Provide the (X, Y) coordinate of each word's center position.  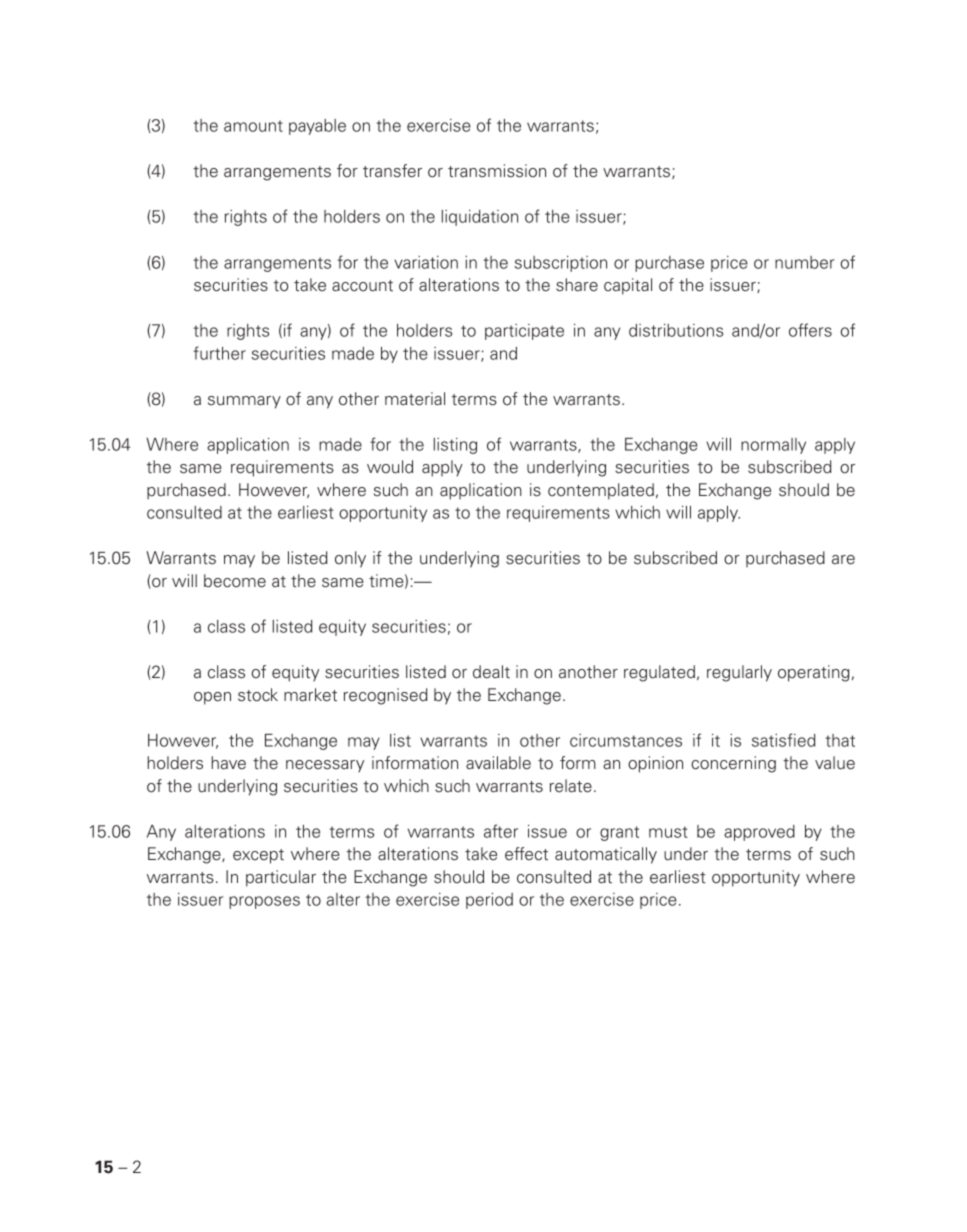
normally (773, 446)
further (219, 353)
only (350, 559)
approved (759, 833)
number (805, 262)
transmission (497, 171)
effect (526, 854)
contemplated (601, 491)
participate (524, 332)
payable (317, 127)
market (310, 695)
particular (281, 878)
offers (810, 330)
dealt (491, 672)
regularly (739, 673)
